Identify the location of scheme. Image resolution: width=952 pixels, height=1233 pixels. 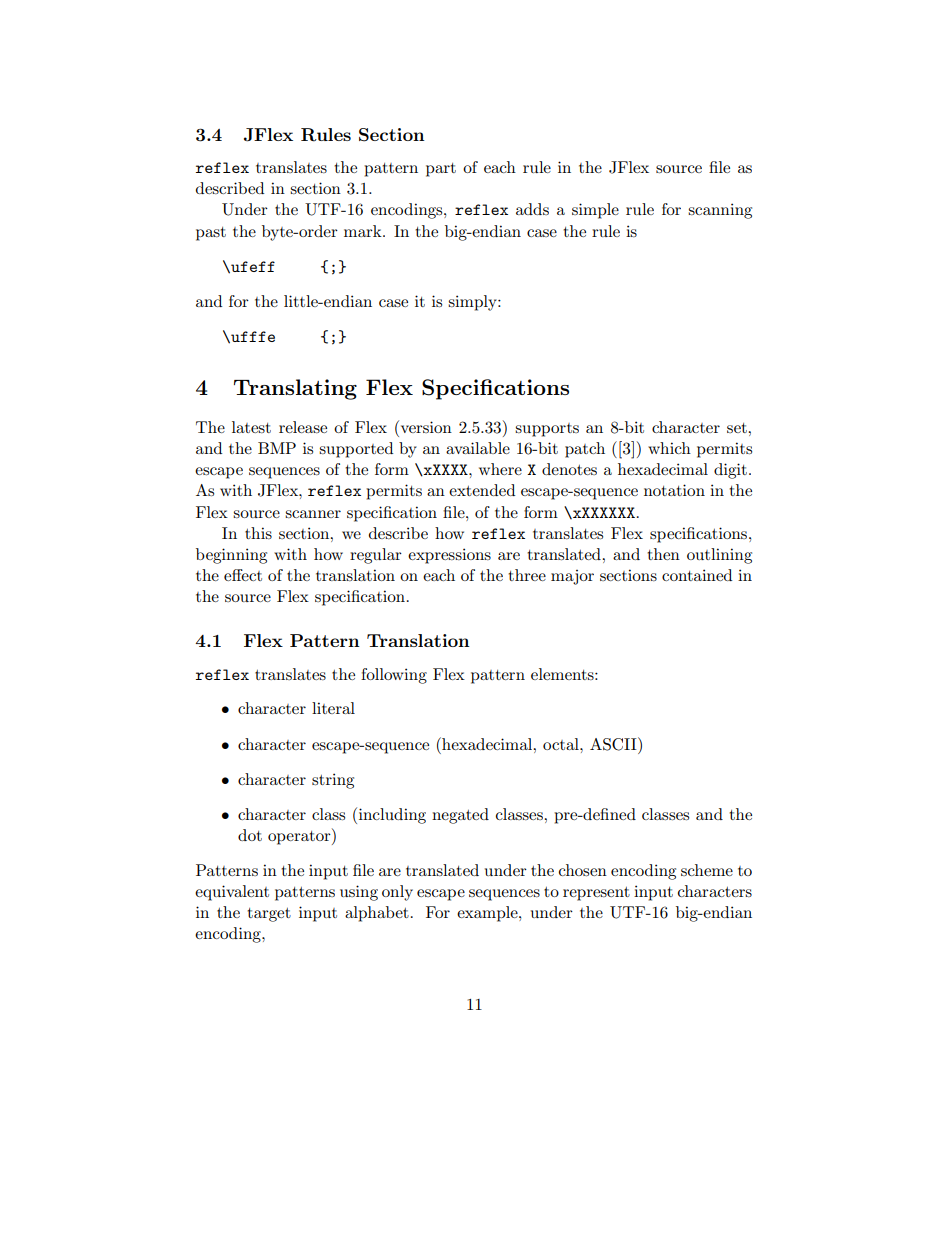
(707, 870).
